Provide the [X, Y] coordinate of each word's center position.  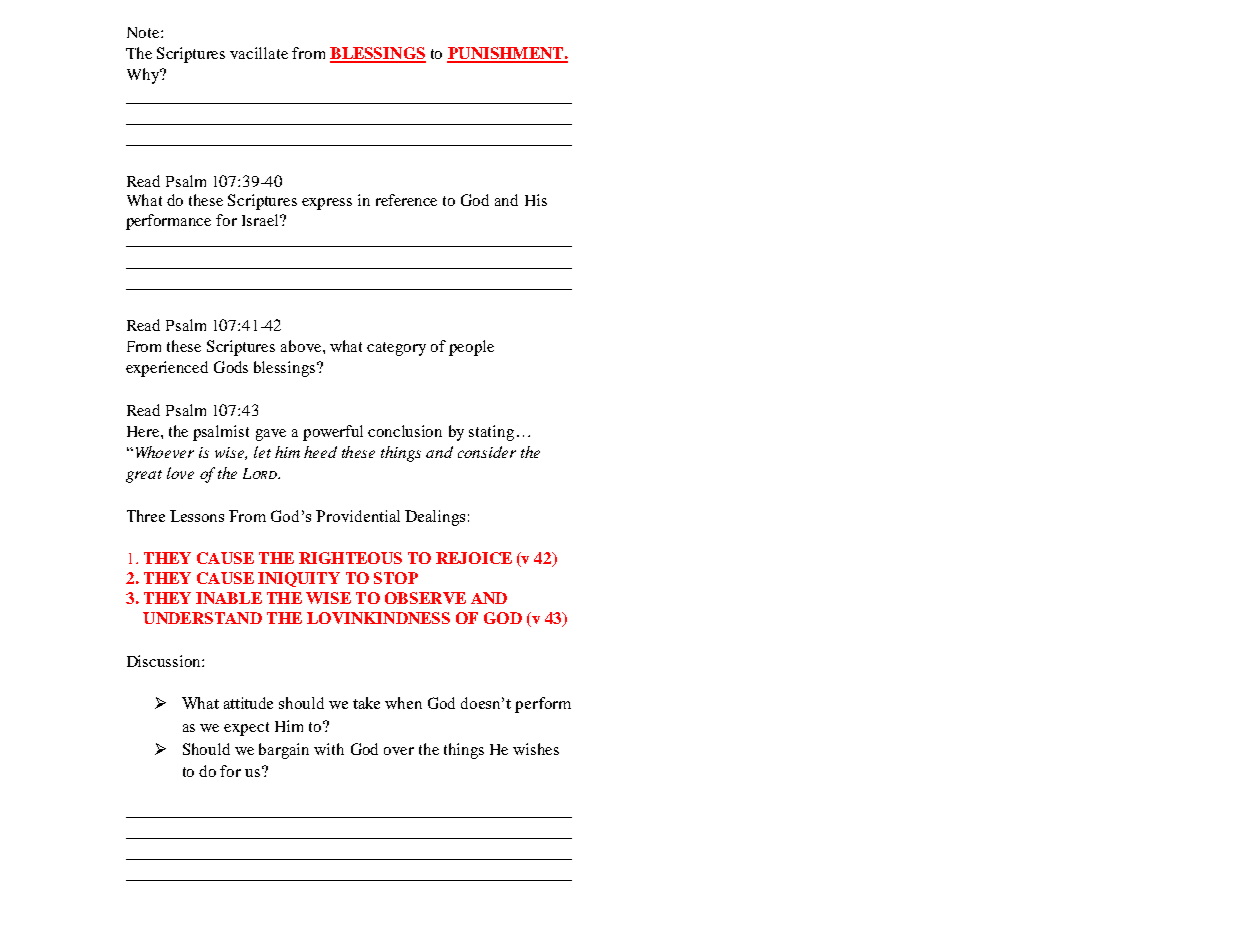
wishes [536, 749]
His [536, 200]
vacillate [259, 53]
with [329, 749]
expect [246, 729]
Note [144, 32]
